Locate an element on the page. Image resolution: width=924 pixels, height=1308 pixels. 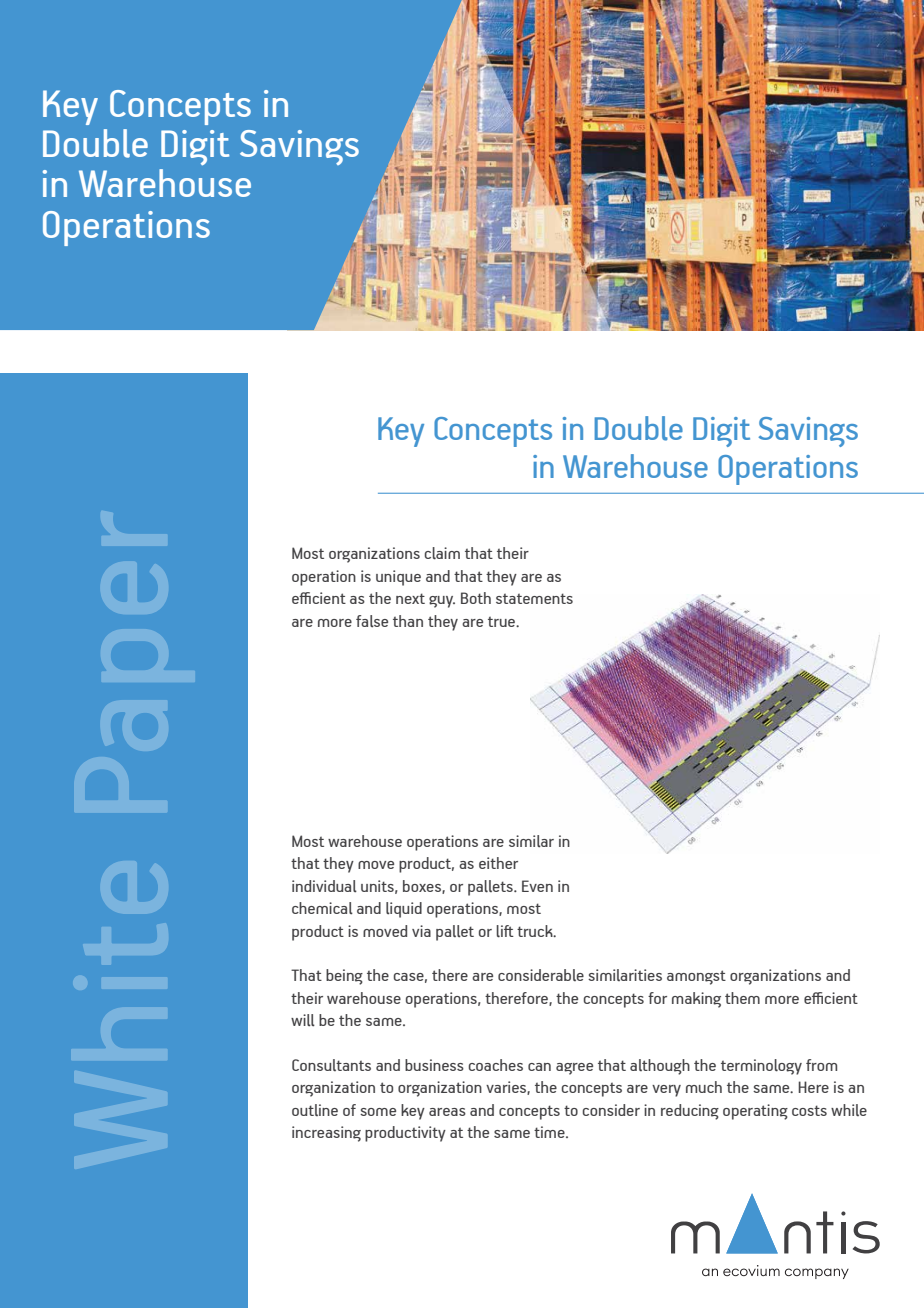
either is located at coordinates (498, 863).
